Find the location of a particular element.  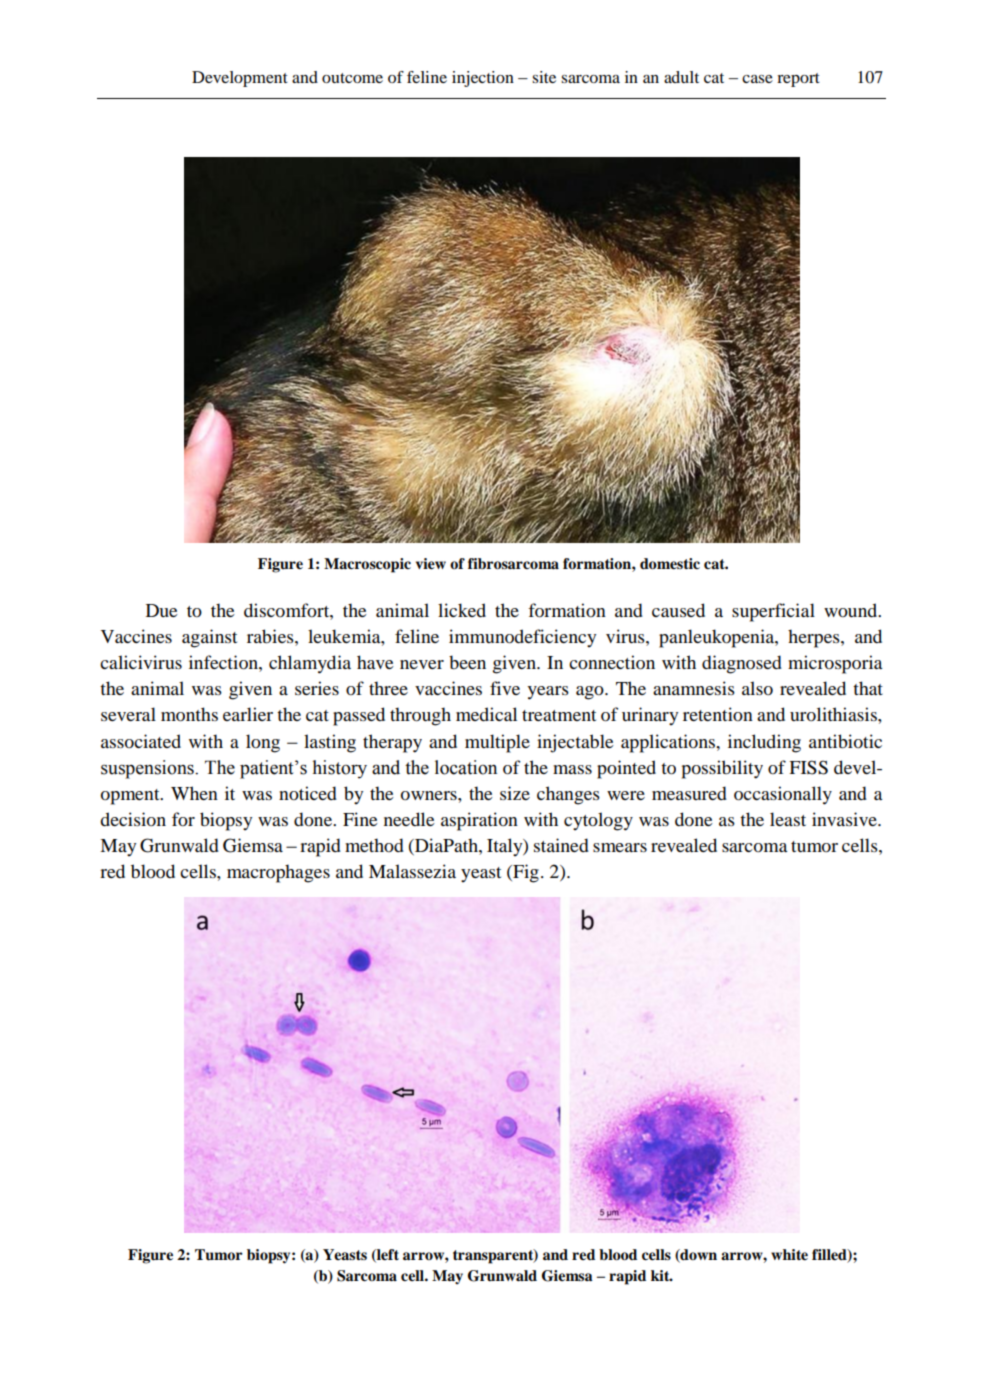

Due is located at coordinates (161, 610).
